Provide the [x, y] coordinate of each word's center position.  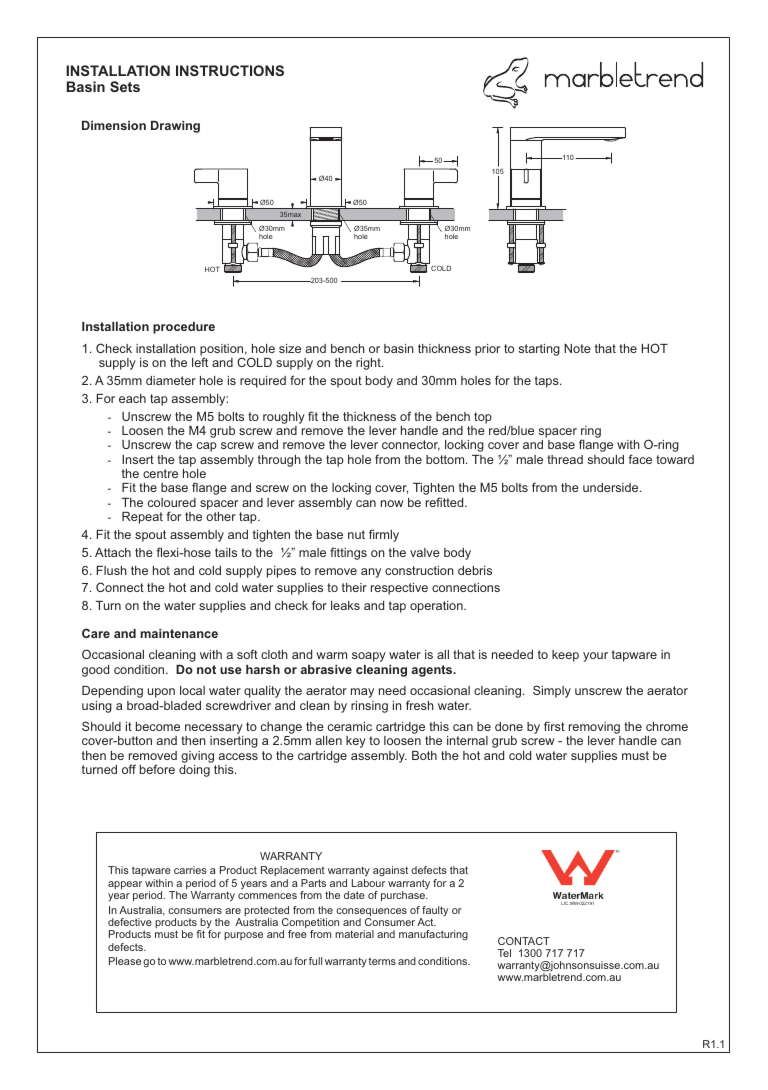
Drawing [175, 127]
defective [130, 922]
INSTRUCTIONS [230, 70]
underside [612, 487]
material [354, 934]
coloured [172, 502]
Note [577, 348]
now [392, 503]
